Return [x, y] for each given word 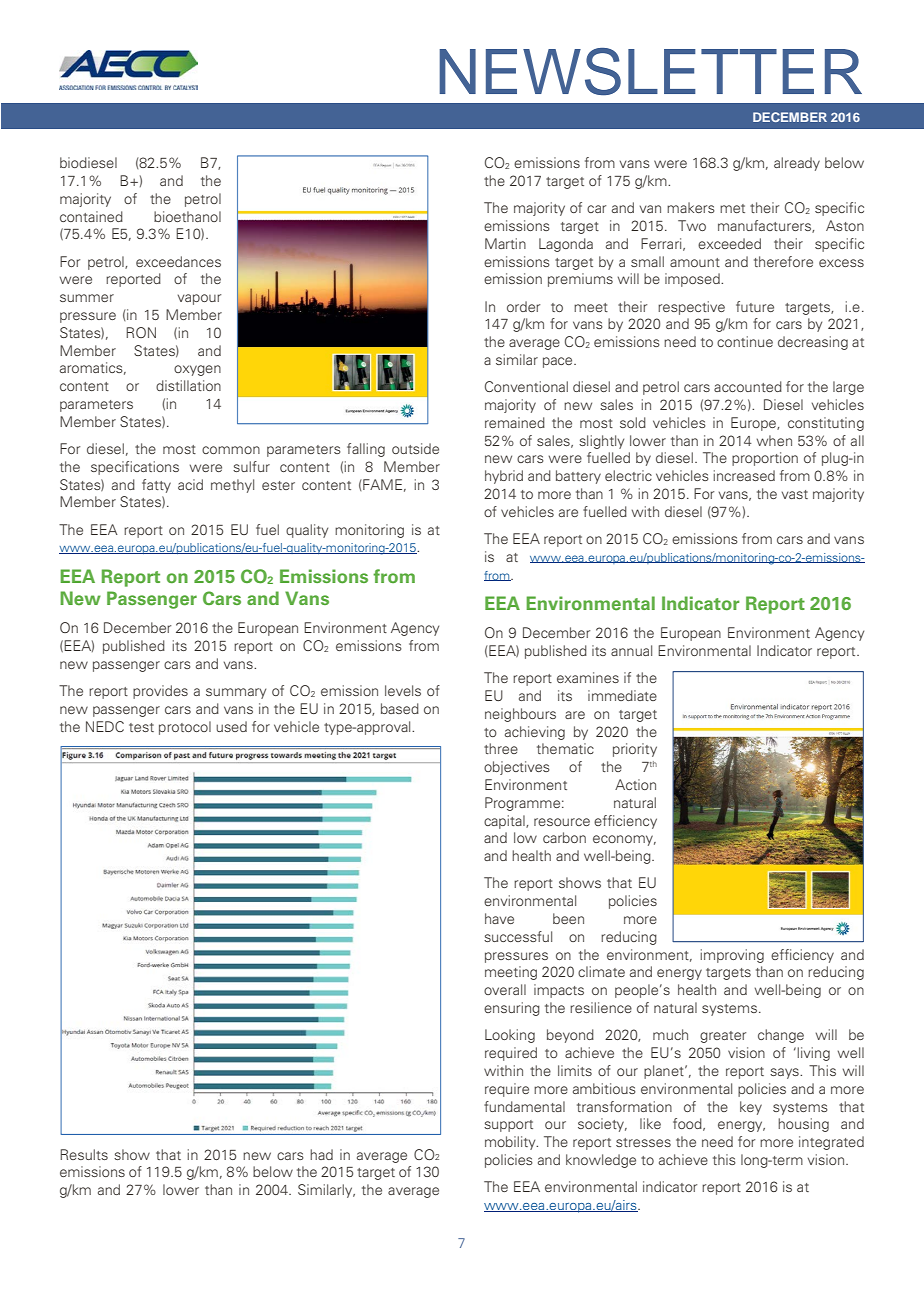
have [499, 918]
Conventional [526, 386]
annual [631, 650]
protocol [185, 728]
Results [84, 1154]
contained [91, 216]
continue [745, 341]
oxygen [197, 370]
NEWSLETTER [650, 72]
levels [403, 690]
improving [732, 956]
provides [160, 692]
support [508, 1126]
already [797, 164]
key [751, 1108]
